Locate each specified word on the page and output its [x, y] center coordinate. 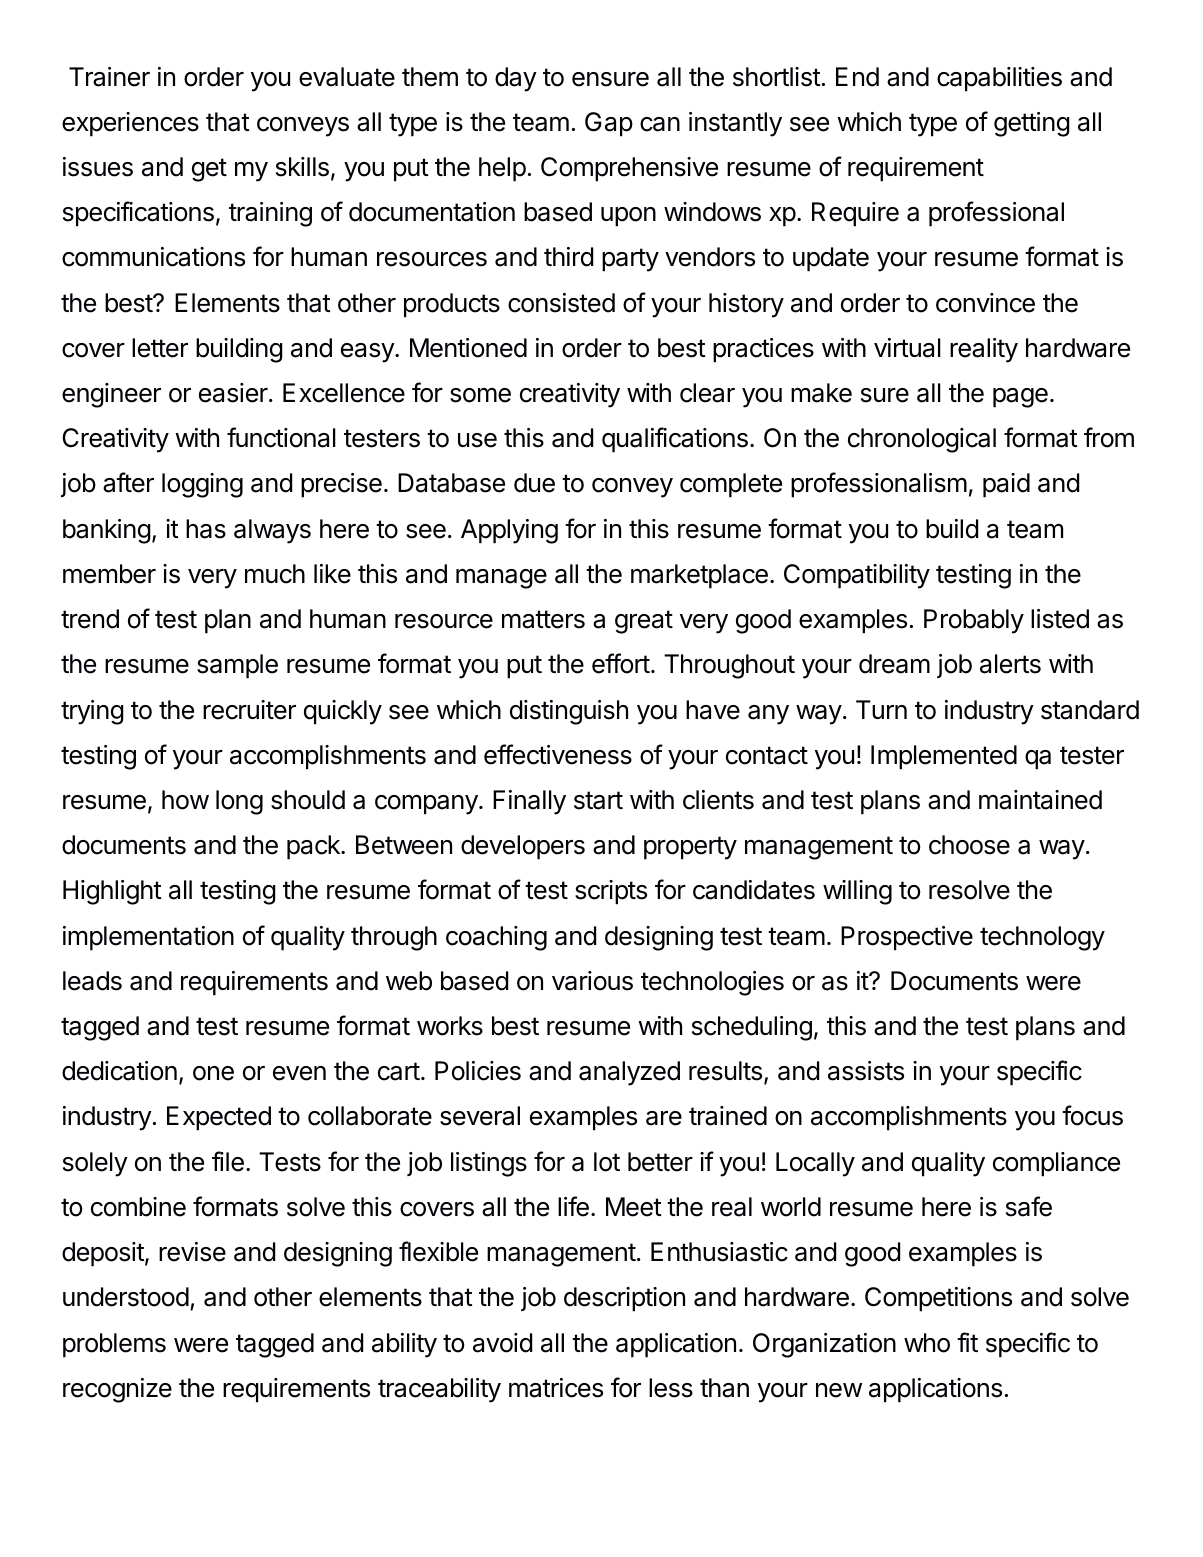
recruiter [249, 710]
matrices [556, 1388]
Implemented [944, 757]
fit [967, 1342]
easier [234, 393]
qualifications [675, 440]
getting [1032, 124]
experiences [130, 124]
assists [866, 1071]
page [1020, 398]
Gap [609, 124]
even [299, 1073]
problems [114, 1345]
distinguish [569, 712]
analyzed [629, 1073]
